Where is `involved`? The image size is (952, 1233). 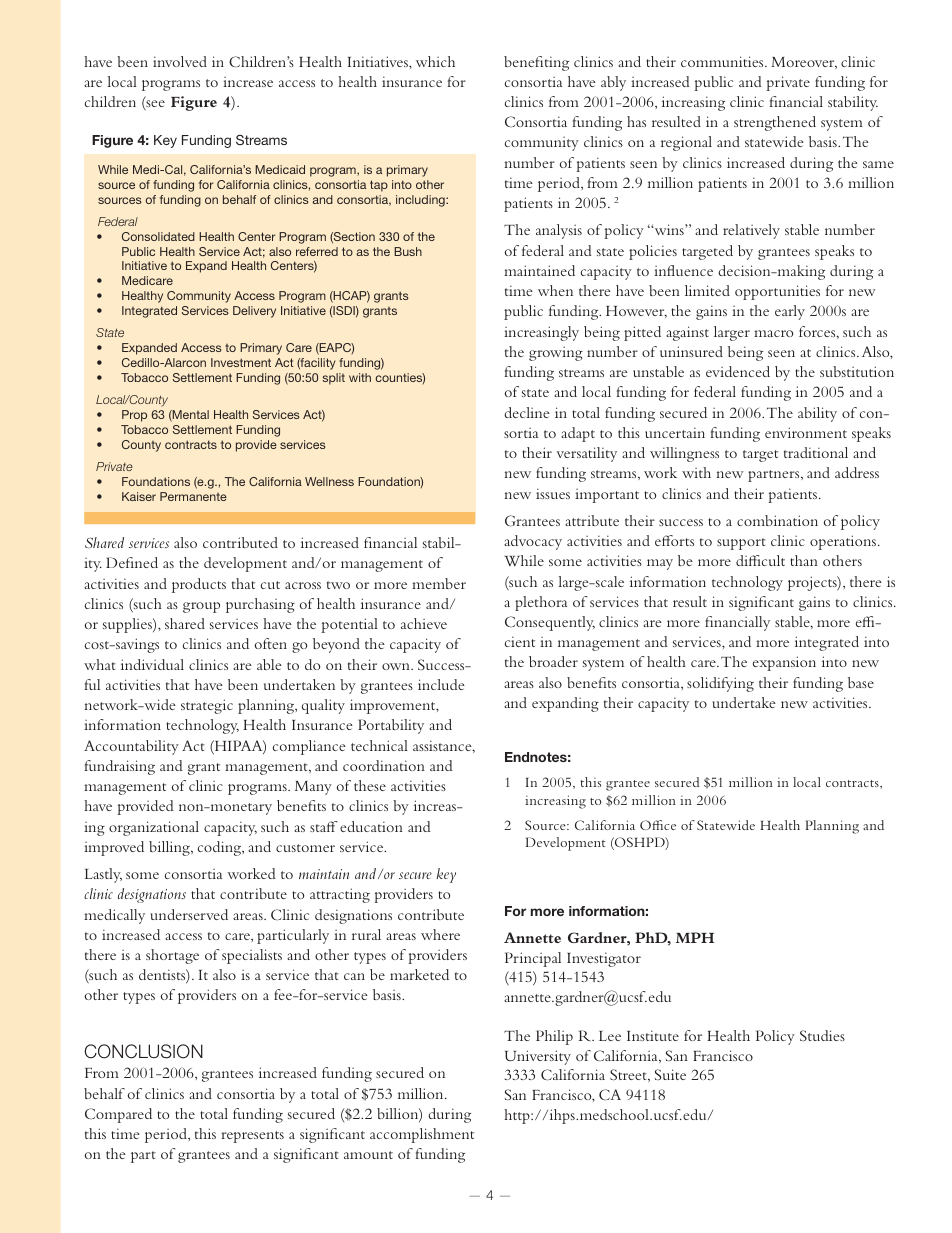
involved is located at coordinates (180, 61).
